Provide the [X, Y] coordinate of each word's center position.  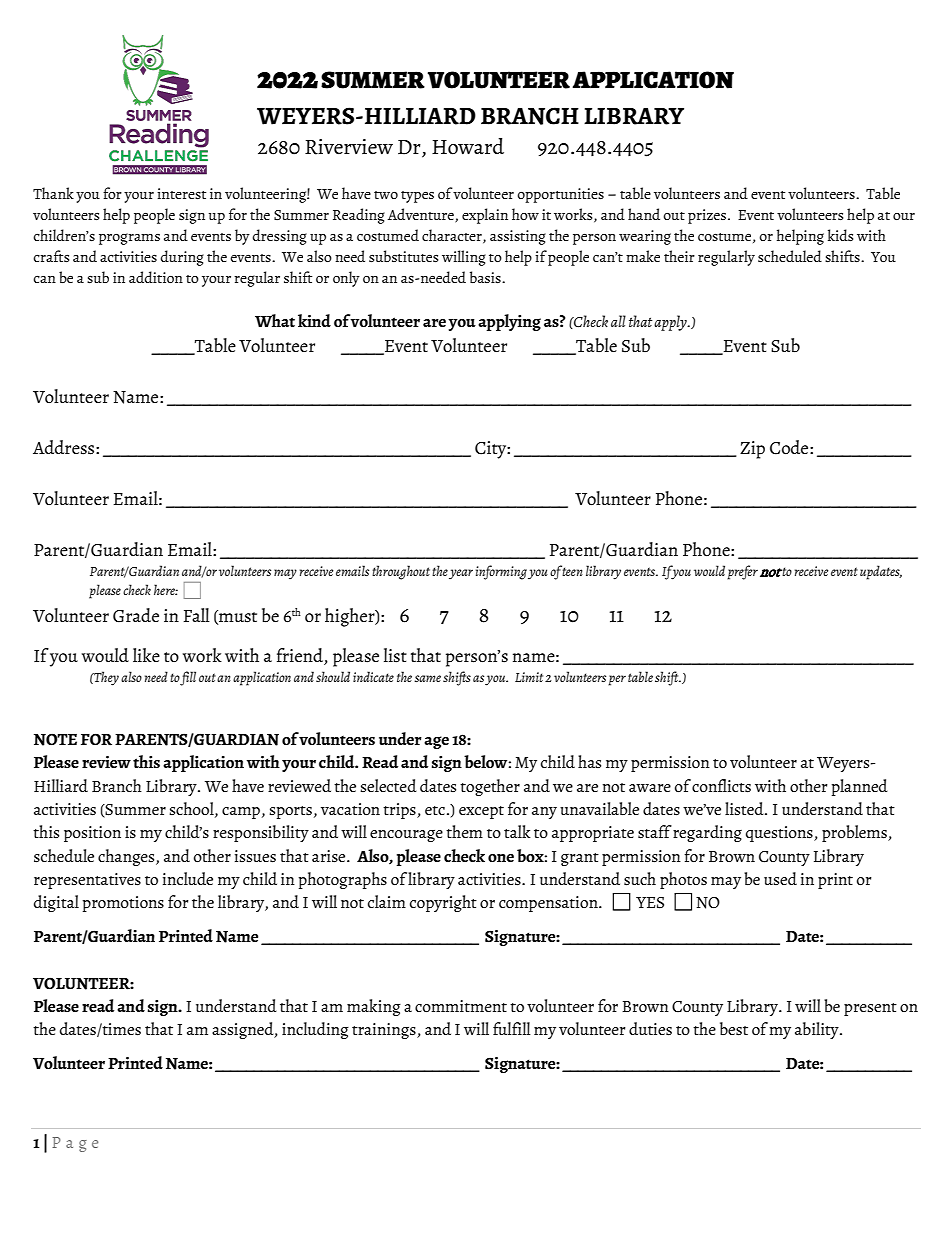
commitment [461, 1006]
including [315, 1030]
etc [435, 810]
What [275, 320]
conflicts [721, 786]
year [461, 574]
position [92, 834]
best [734, 1029]
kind [314, 321]
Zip [752, 450]
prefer [742, 572]
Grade [136, 615]
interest [181, 193]
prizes [708, 216]
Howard [468, 146]
